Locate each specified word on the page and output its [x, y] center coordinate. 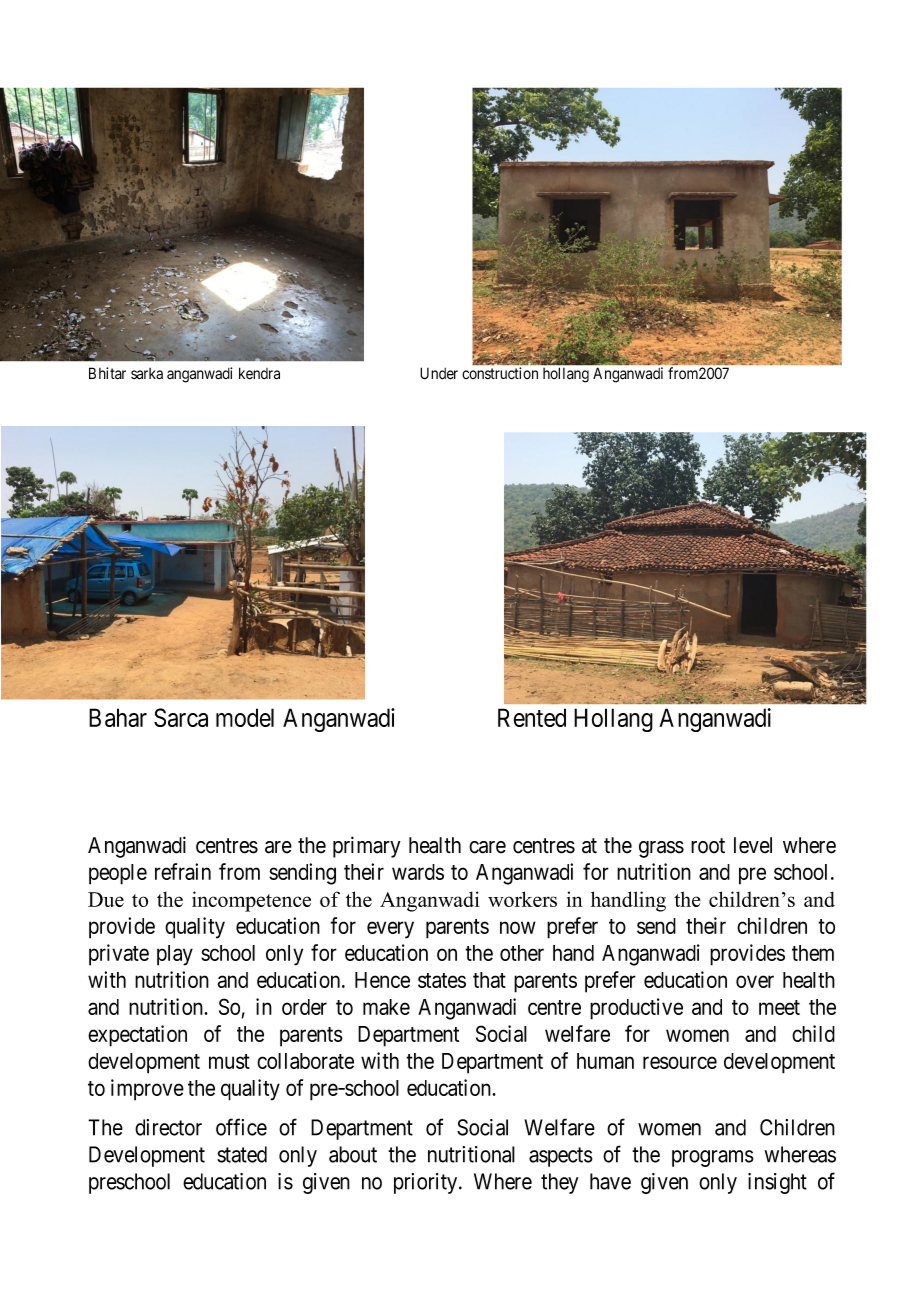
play [175, 955]
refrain [183, 871]
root [708, 846]
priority [427, 1183]
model [245, 717]
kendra [259, 373]
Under [439, 373]
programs [713, 1158]
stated [242, 1154]
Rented [532, 717]
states [442, 980]
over [755, 981]
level [753, 845]
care [487, 847]
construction [500, 373]
